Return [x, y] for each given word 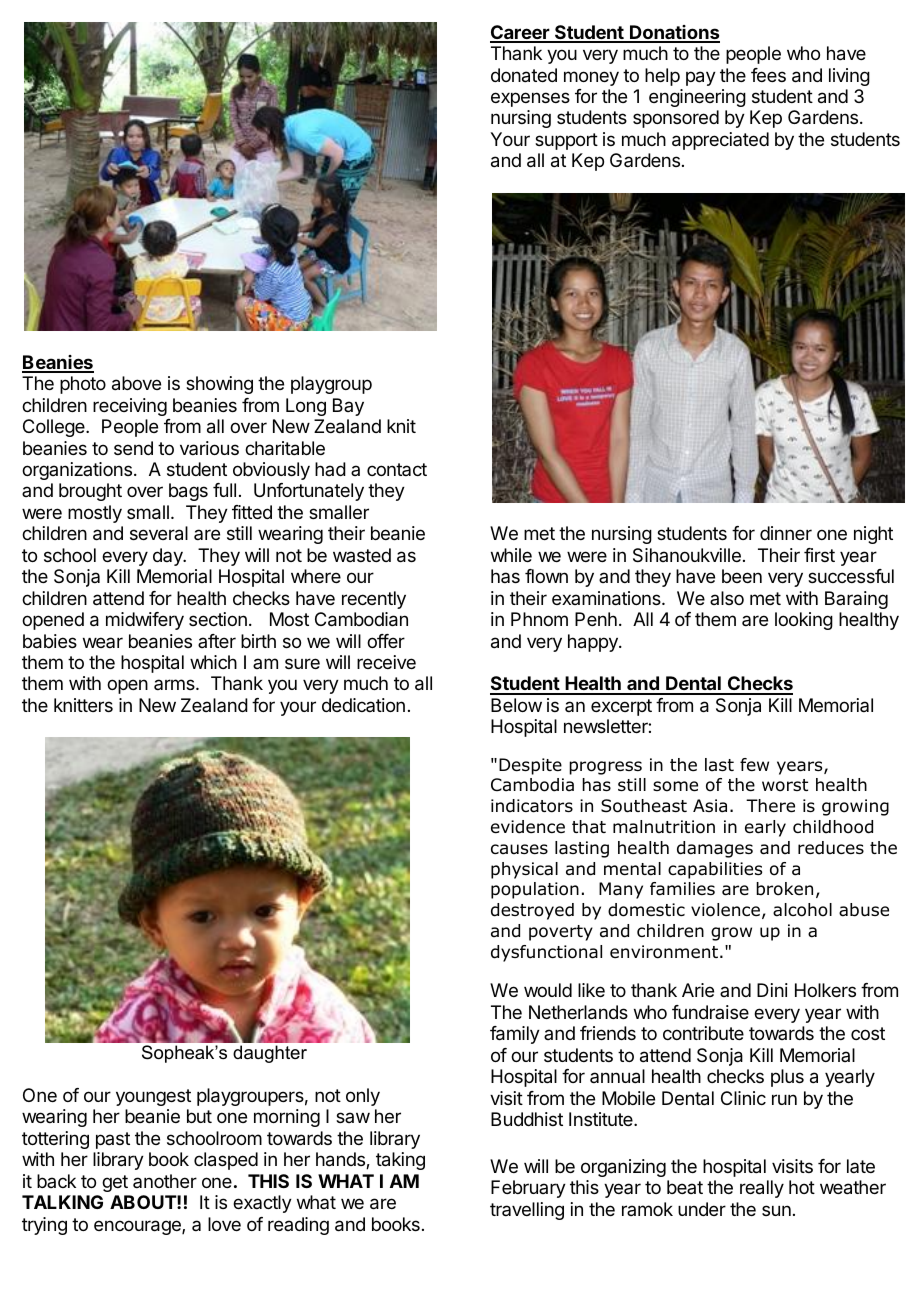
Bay [348, 407]
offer [386, 641]
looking [804, 621]
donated [524, 75]
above [136, 383]
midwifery [145, 621]
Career [520, 33]
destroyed [532, 911]
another [165, 1181]
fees [768, 75]
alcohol [802, 910]
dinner [786, 533]
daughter [270, 1054]
